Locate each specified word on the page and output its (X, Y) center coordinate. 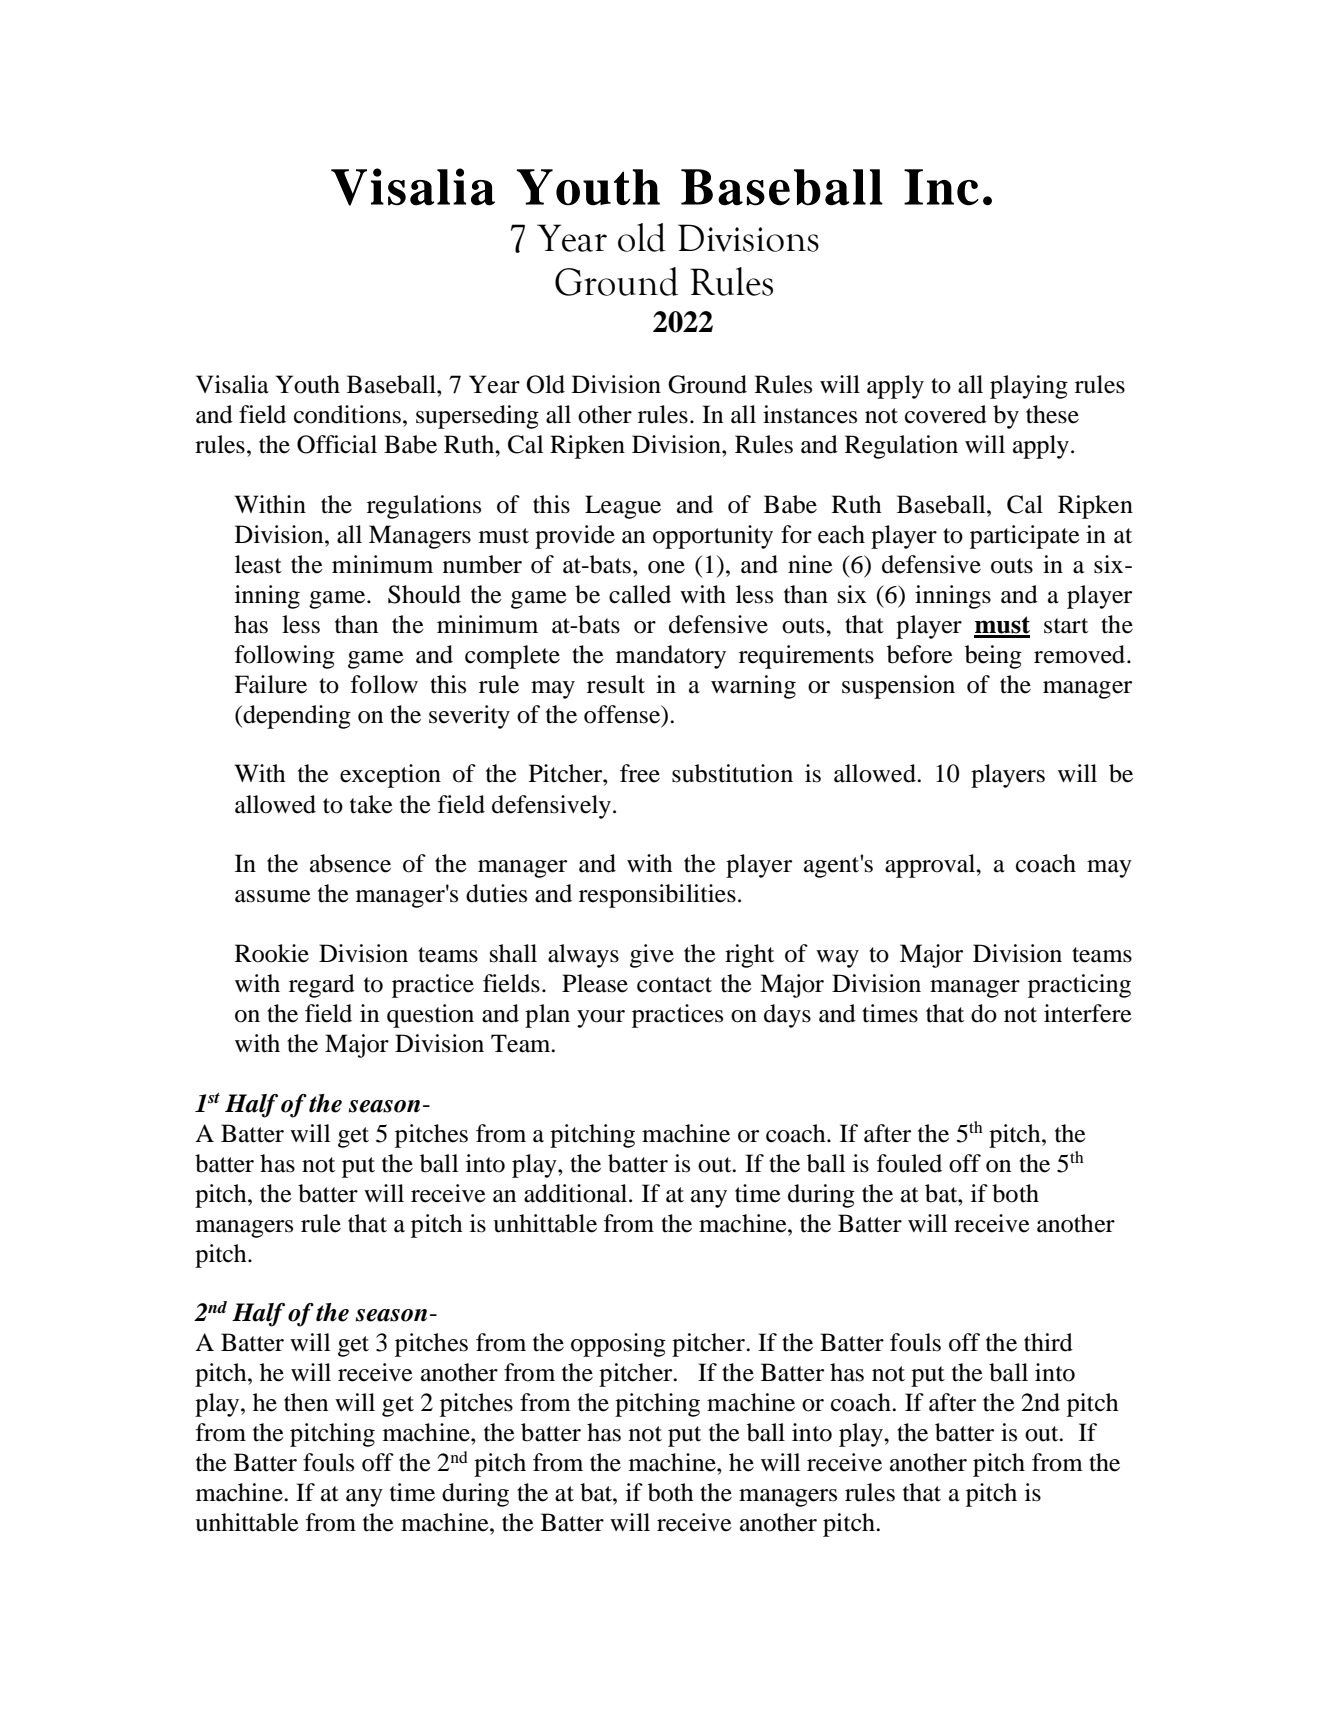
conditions (347, 414)
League (623, 507)
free (640, 773)
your (601, 1019)
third (1048, 1342)
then (306, 1402)
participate (1025, 537)
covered (946, 414)
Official (337, 444)
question (430, 1016)
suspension (898, 687)
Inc (941, 187)
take (371, 804)
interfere (1088, 1013)
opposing (618, 1345)
